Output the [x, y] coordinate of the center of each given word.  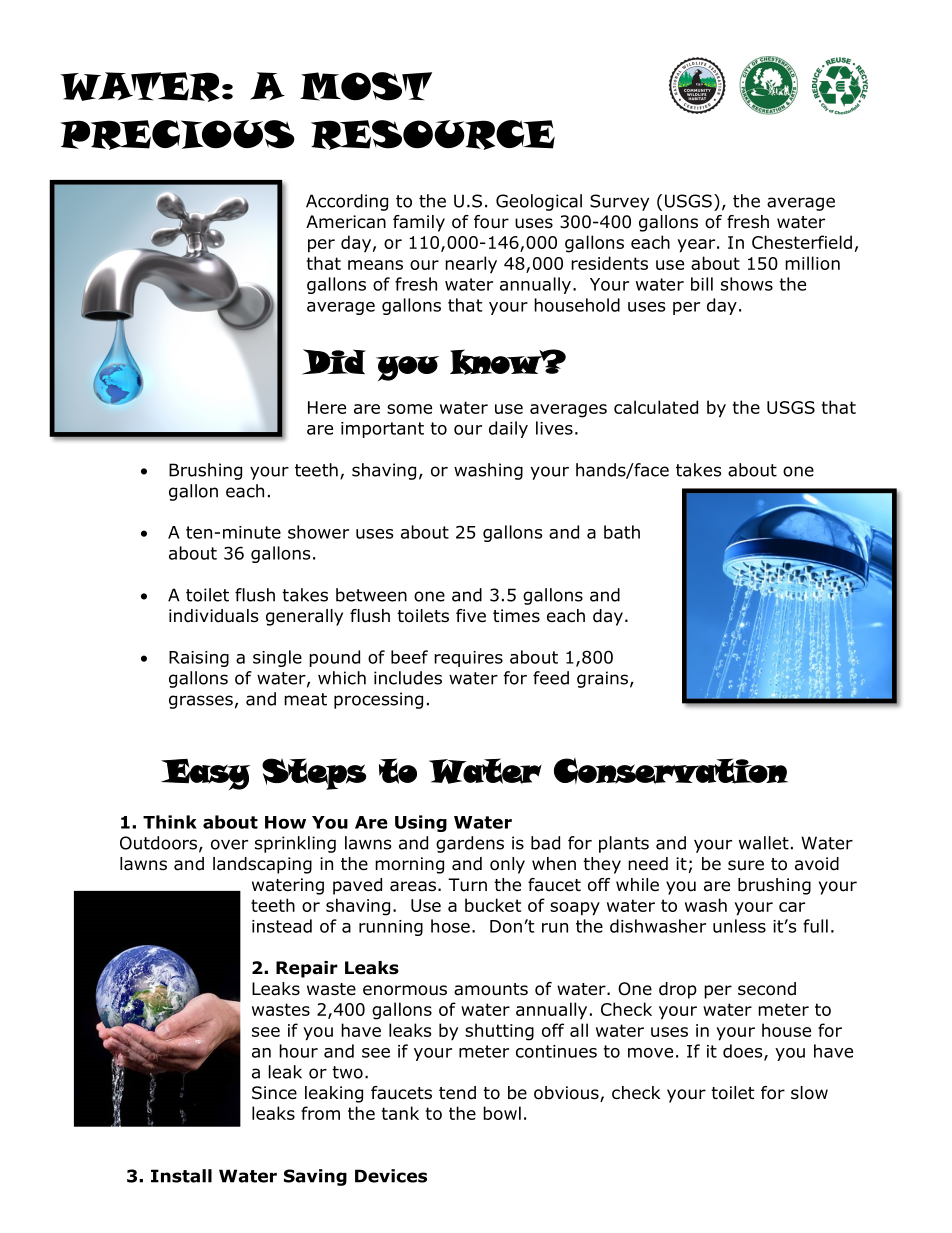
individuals [214, 616]
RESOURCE [433, 135]
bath [622, 532]
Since [274, 1093]
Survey [619, 202]
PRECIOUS [177, 135]
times [516, 616]
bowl [502, 1113]
